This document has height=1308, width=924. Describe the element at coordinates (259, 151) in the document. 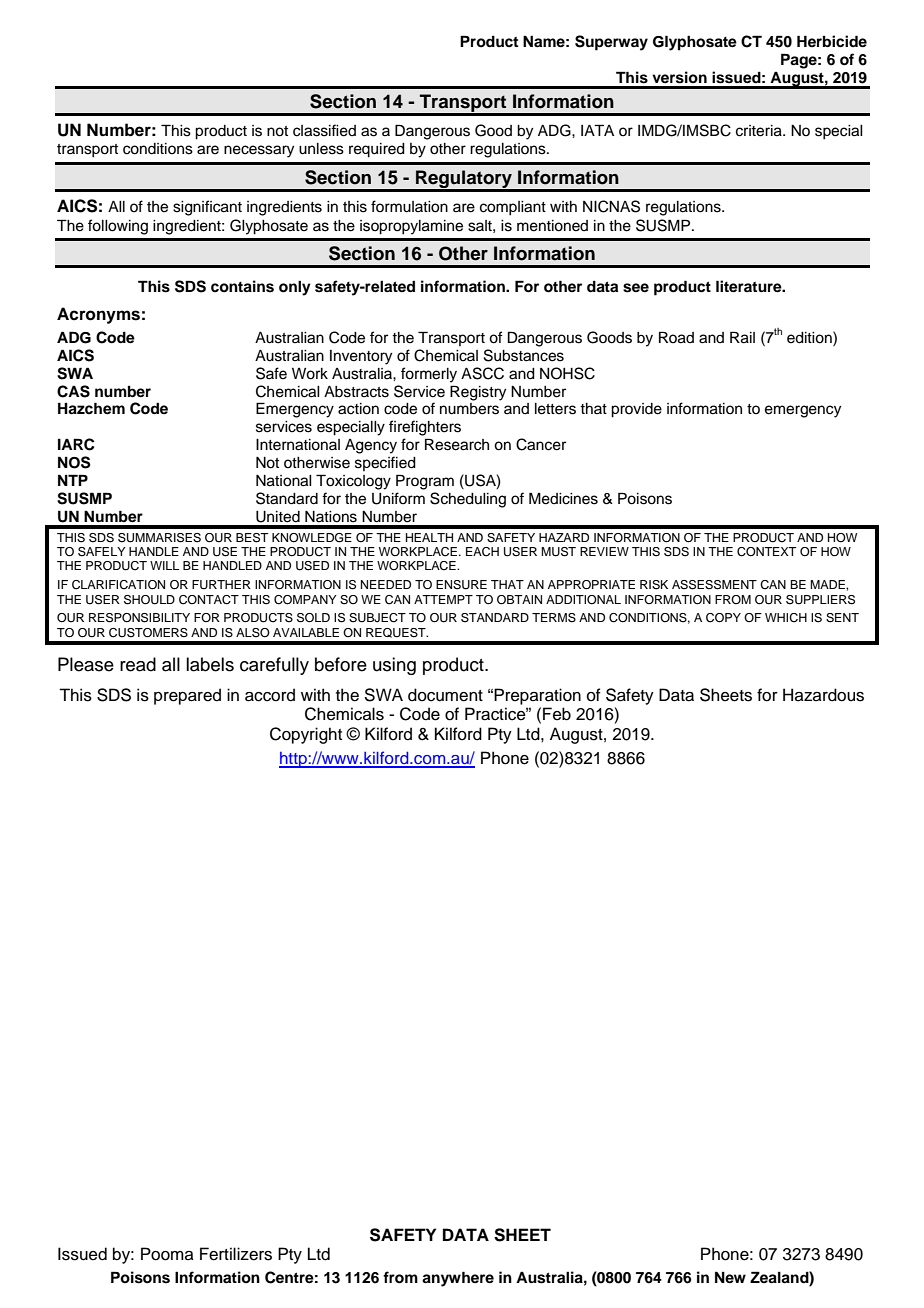

I see `necessary` at that location.
